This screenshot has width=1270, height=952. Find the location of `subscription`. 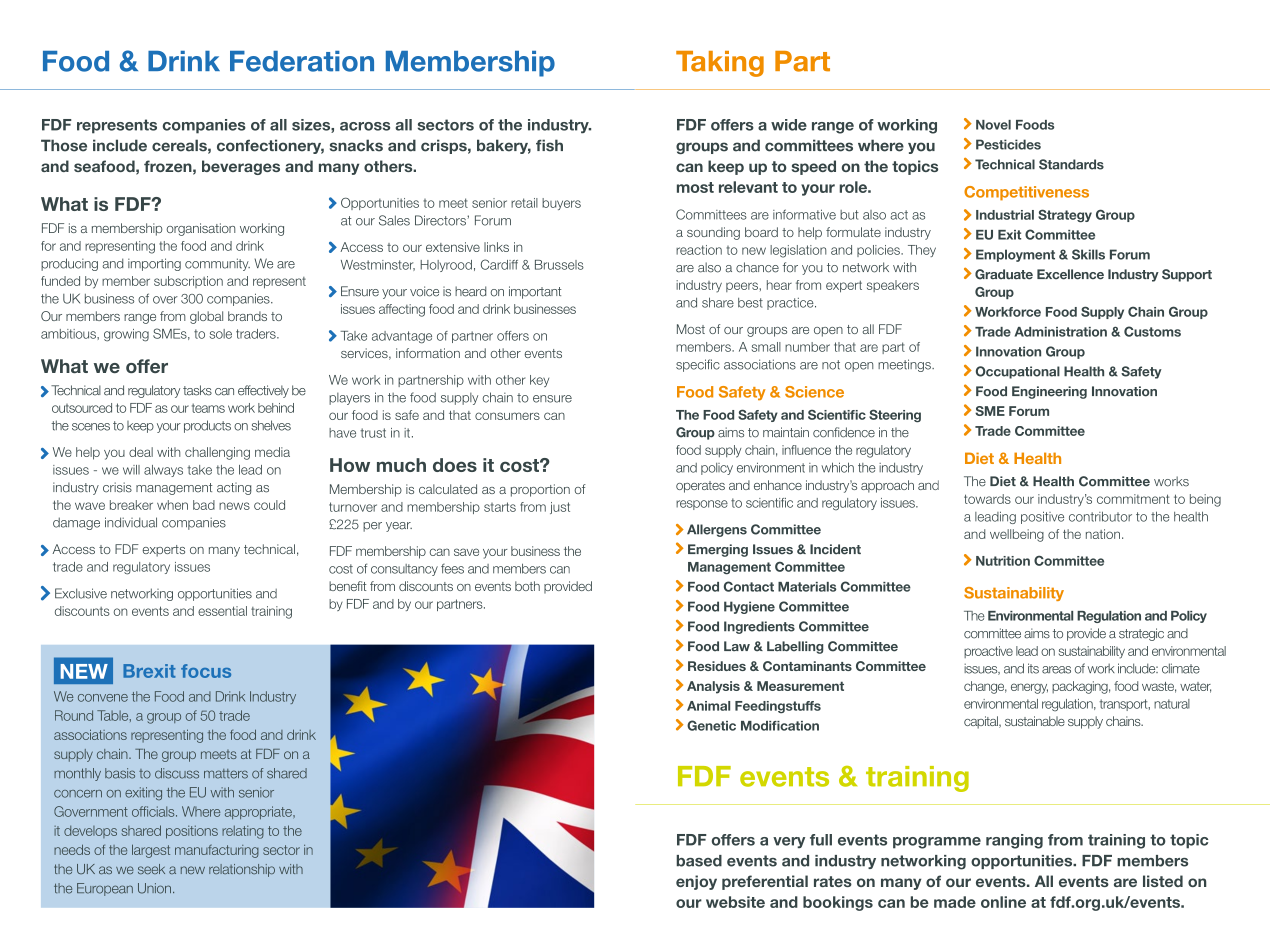

subscription is located at coordinates (188, 282).
